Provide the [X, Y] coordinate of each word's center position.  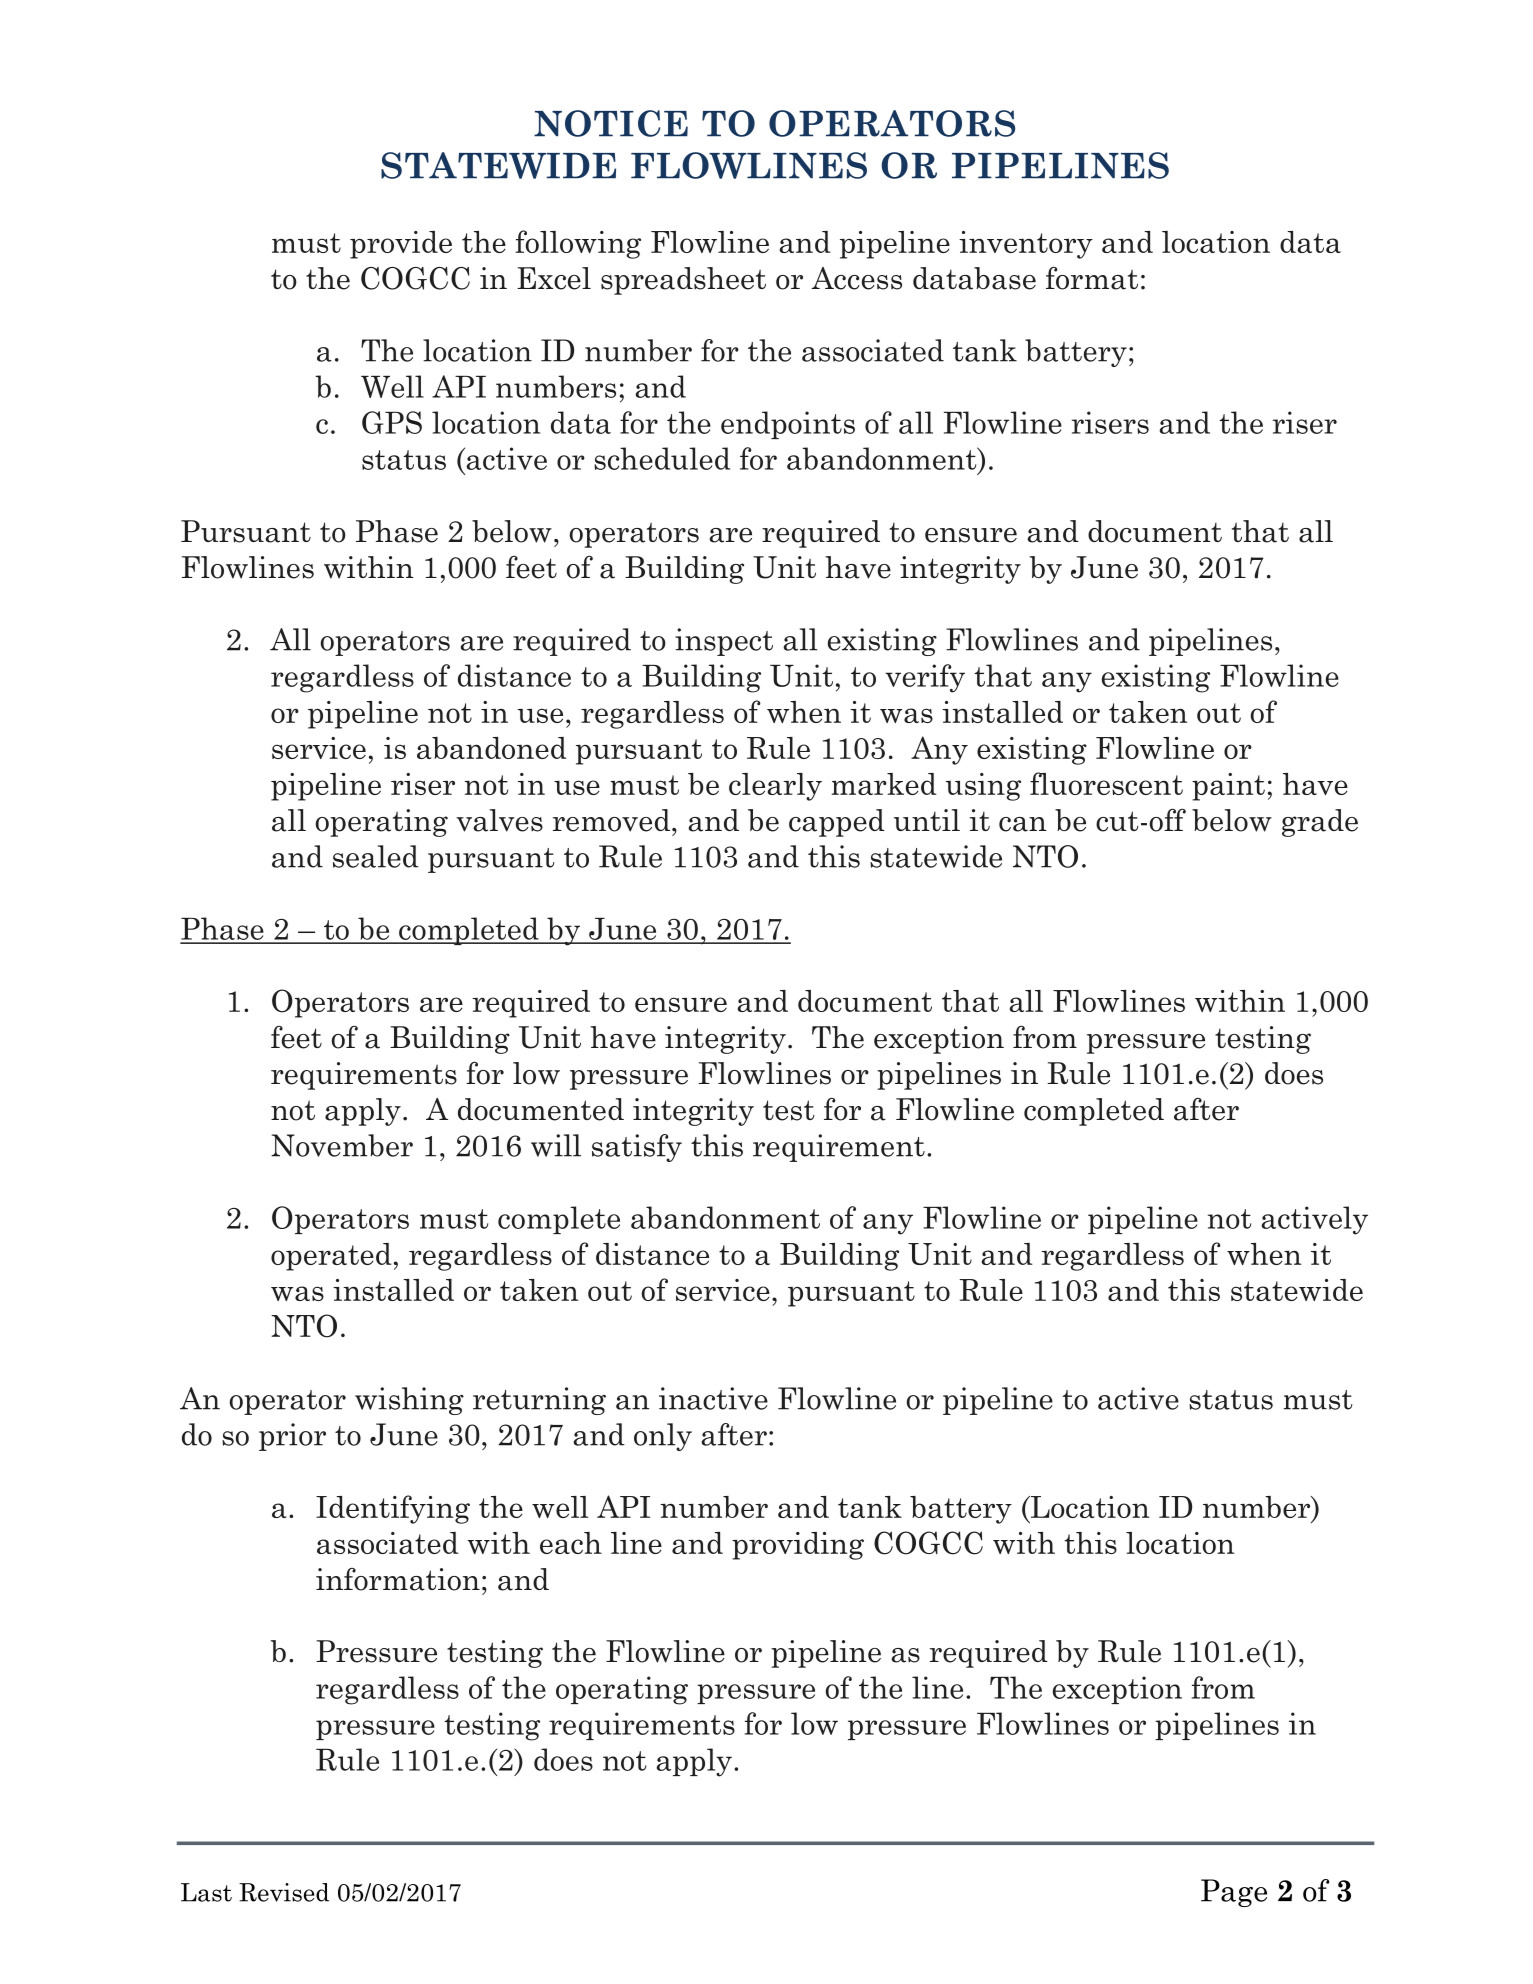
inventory [1026, 245]
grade [1320, 823]
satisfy [637, 1148]
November [342, 1145]
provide [401, 245]
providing [798, 1546]
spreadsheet [683, 281]
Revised [284, 1892]
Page [1234, 1893]
